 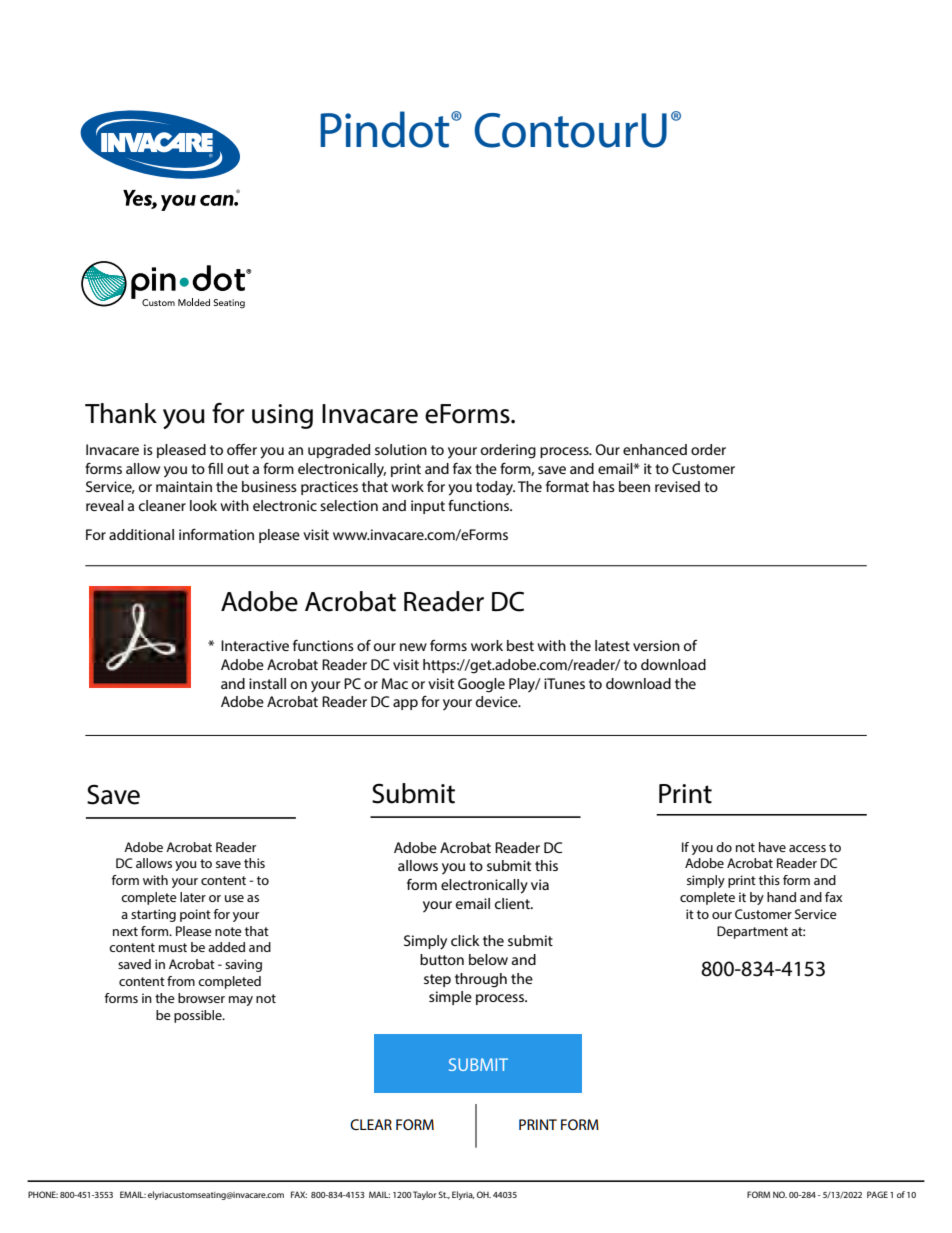 I want to click on point, so click(x=195, y=915).
